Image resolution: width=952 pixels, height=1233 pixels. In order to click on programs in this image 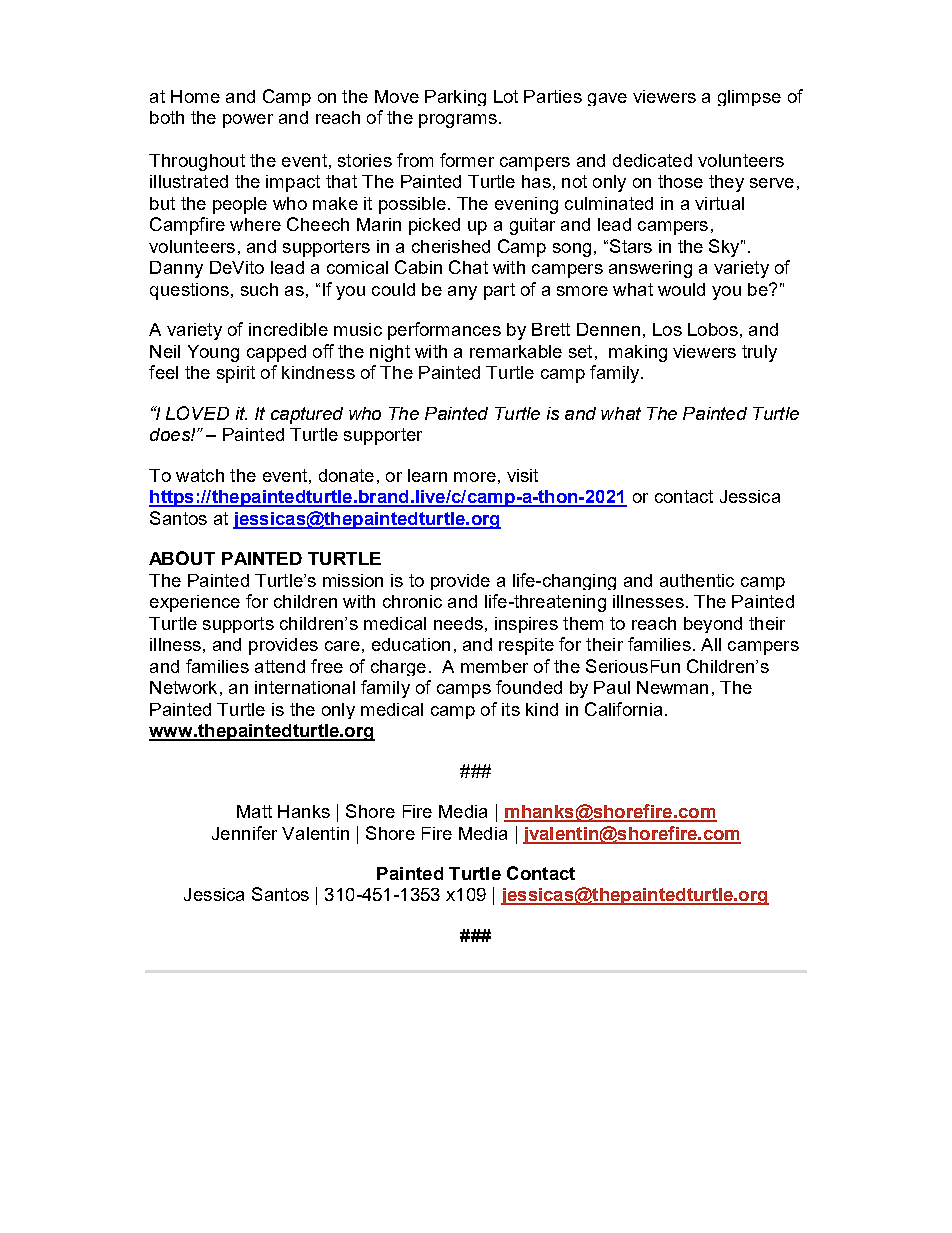, I will do `click(458, 121)`.
